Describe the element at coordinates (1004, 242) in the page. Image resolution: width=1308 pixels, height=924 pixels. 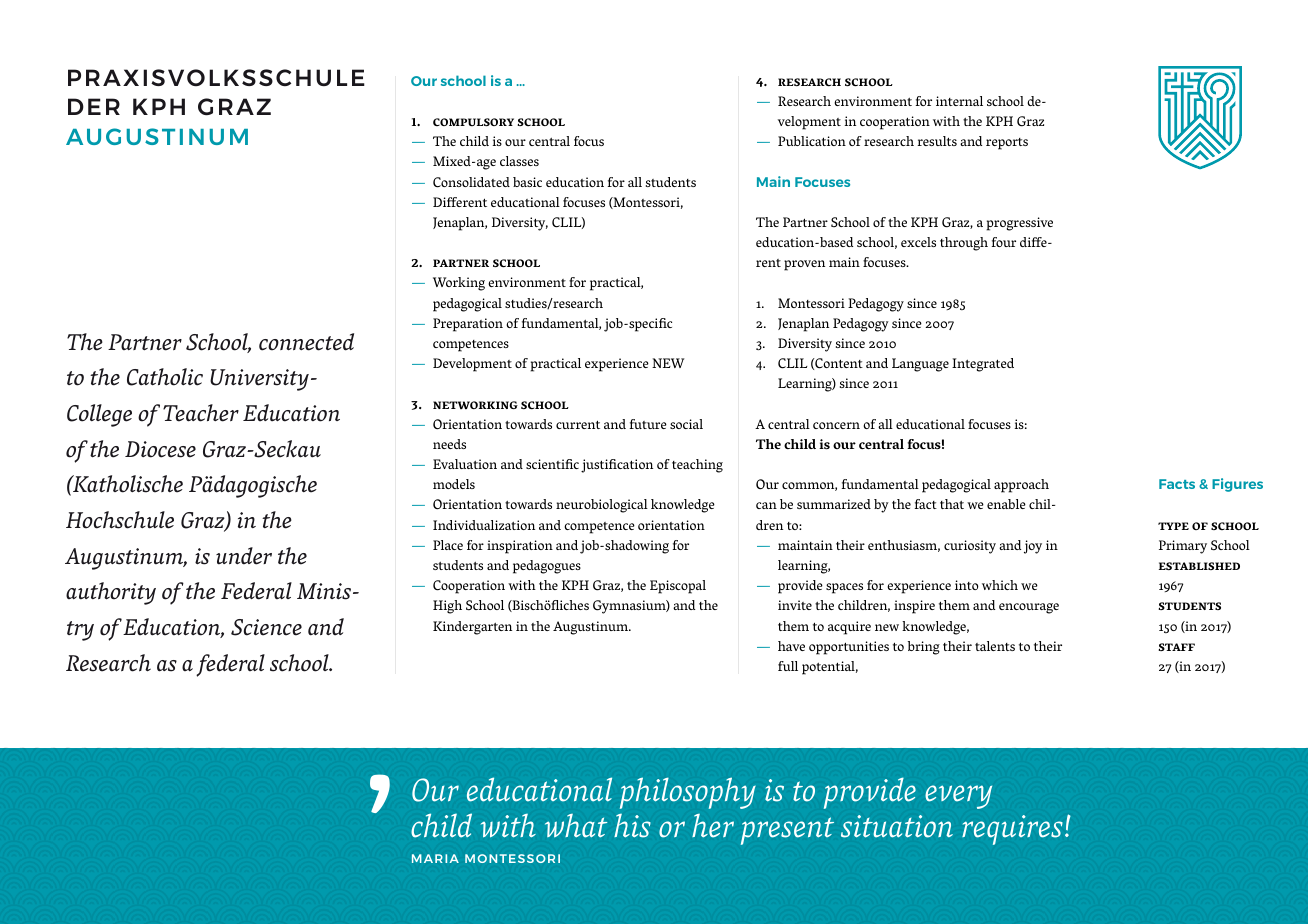
I see `four` at that location.
